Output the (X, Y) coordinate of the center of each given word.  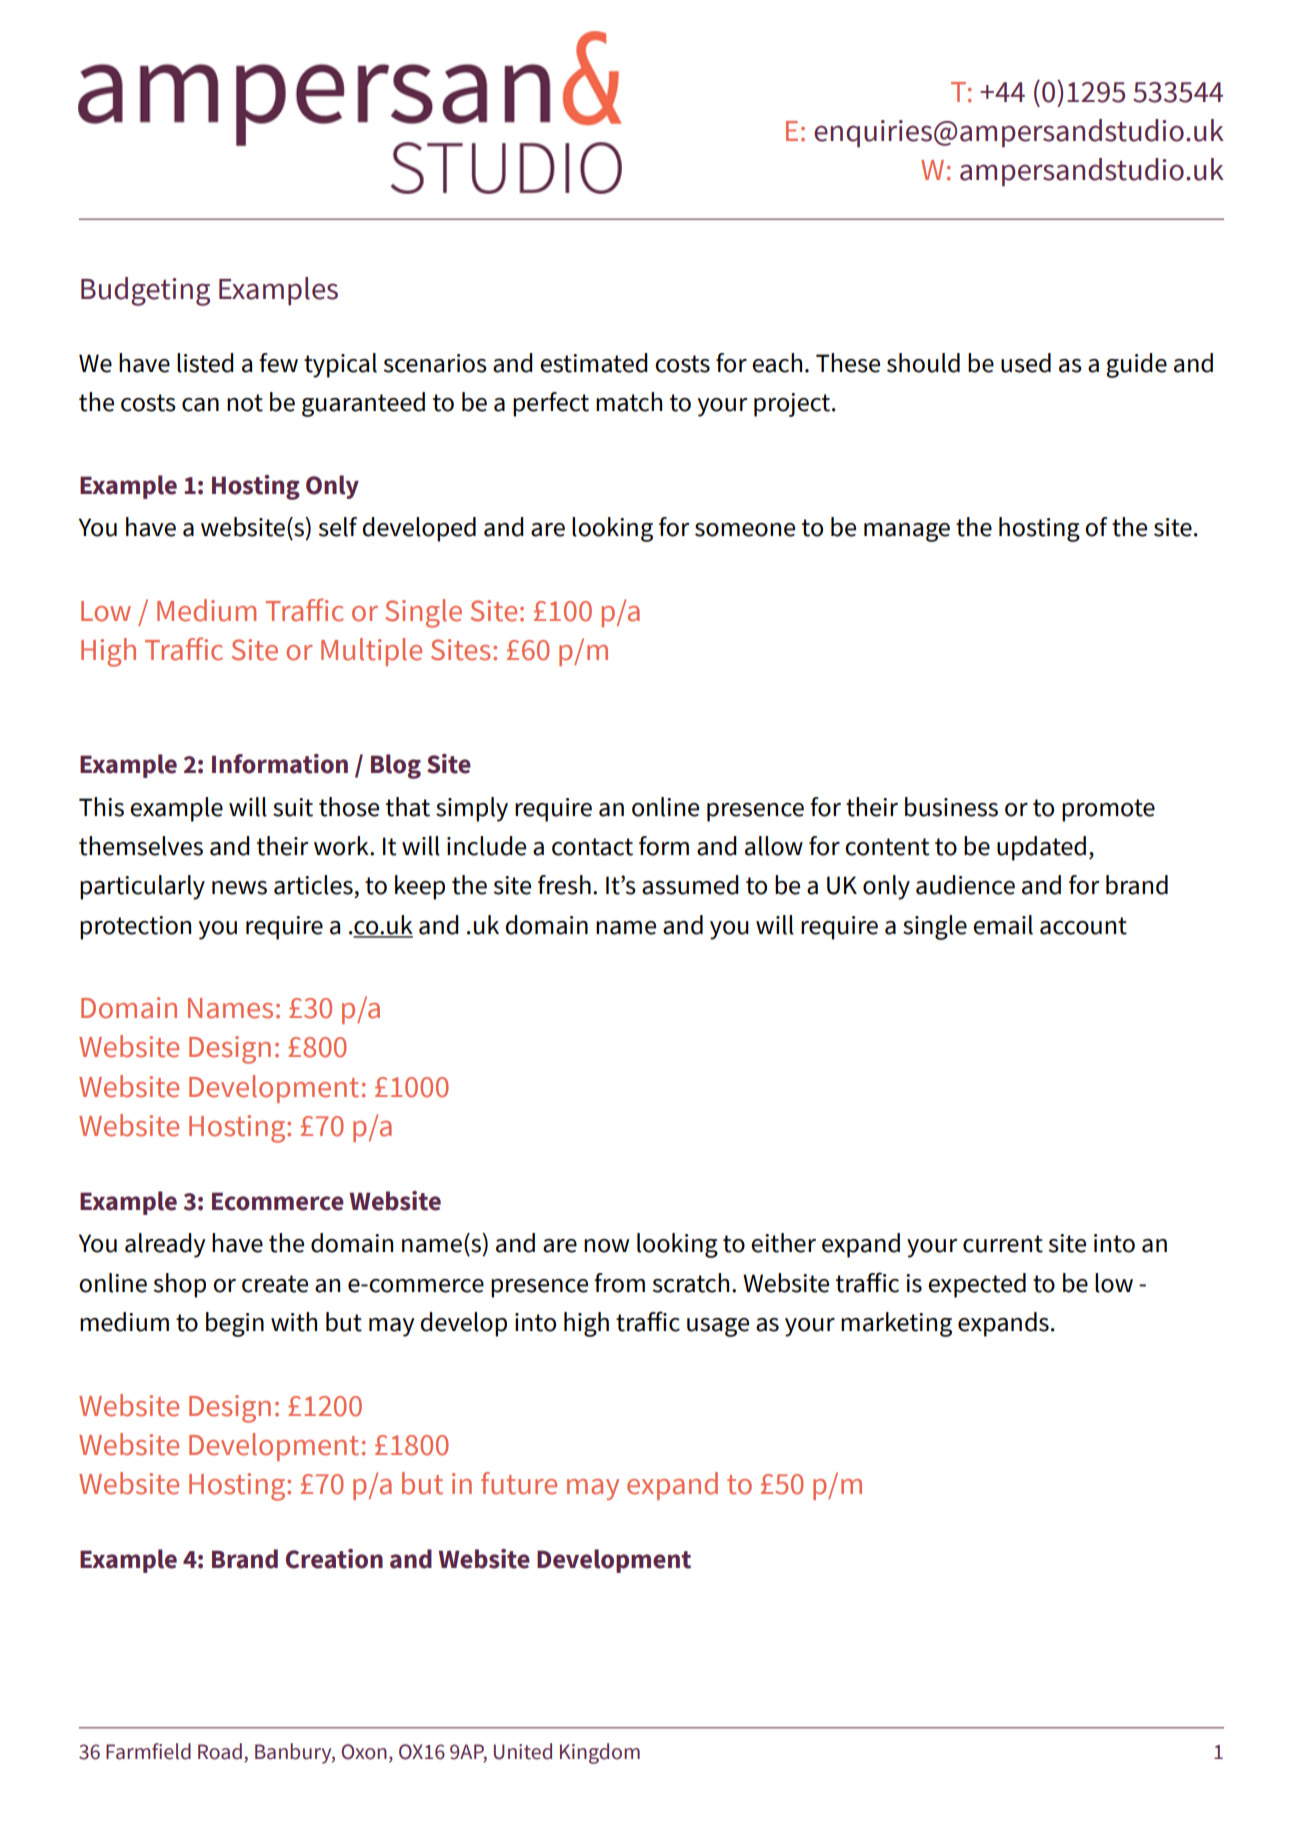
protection (135, 928)
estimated (594, 363)
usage (718, 1327)
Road (220, 1751)
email (1003, 925)
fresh (564, 885)
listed (205, 363)
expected (977, 1285)
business (951, 807)
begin (235, 1324)
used (1026, 363)
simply (472, 809)
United (523, 1751)
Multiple (371, 652)
